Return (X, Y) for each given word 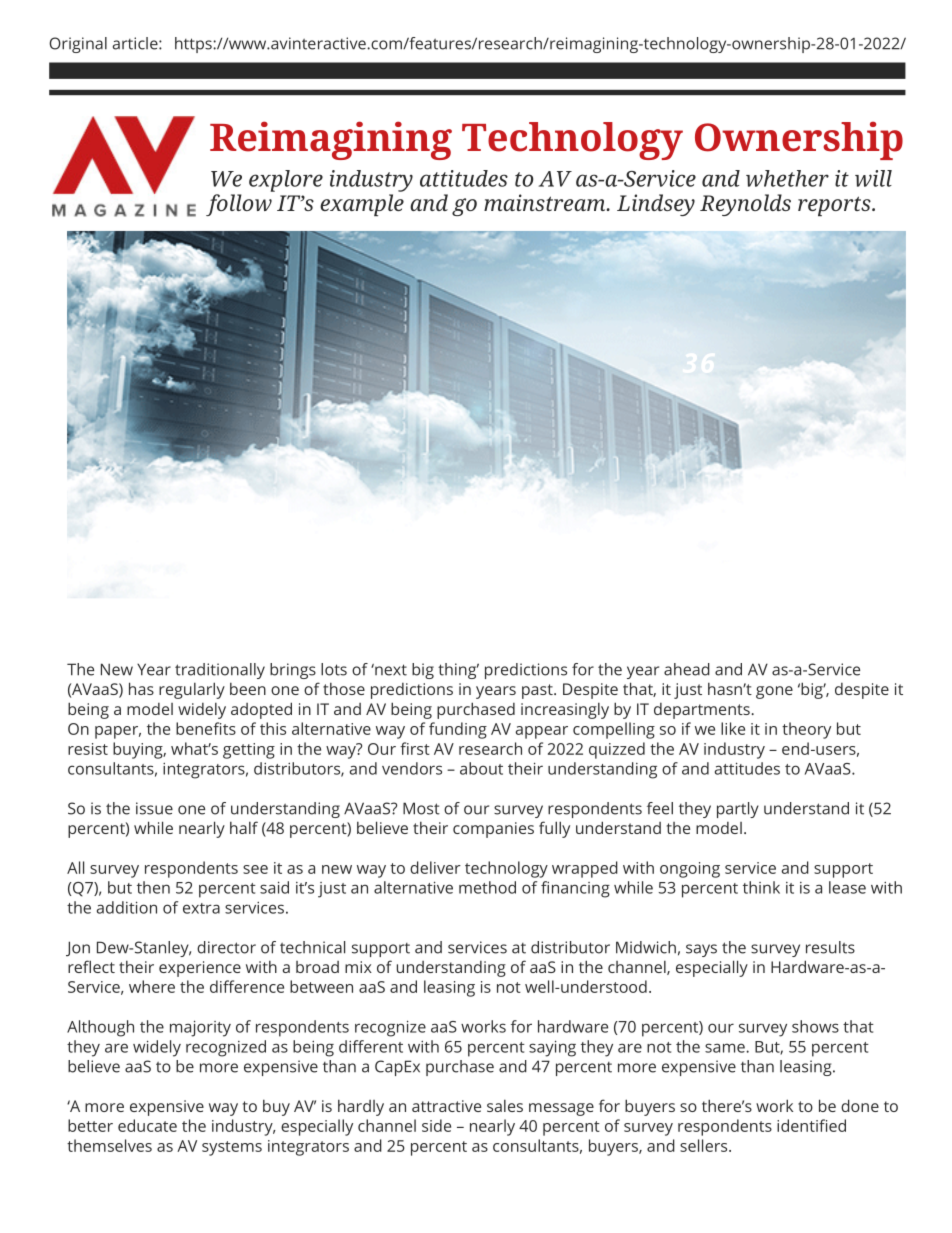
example (362, 205)
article (136, 43)
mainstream (546, 202)
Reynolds (745, 205)
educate (147, 1125)
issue (154, 808)
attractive (446, 1106)
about (481, 768)
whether (787, 178)
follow (239, 205)
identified (811, 1125)
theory (806, 730)
